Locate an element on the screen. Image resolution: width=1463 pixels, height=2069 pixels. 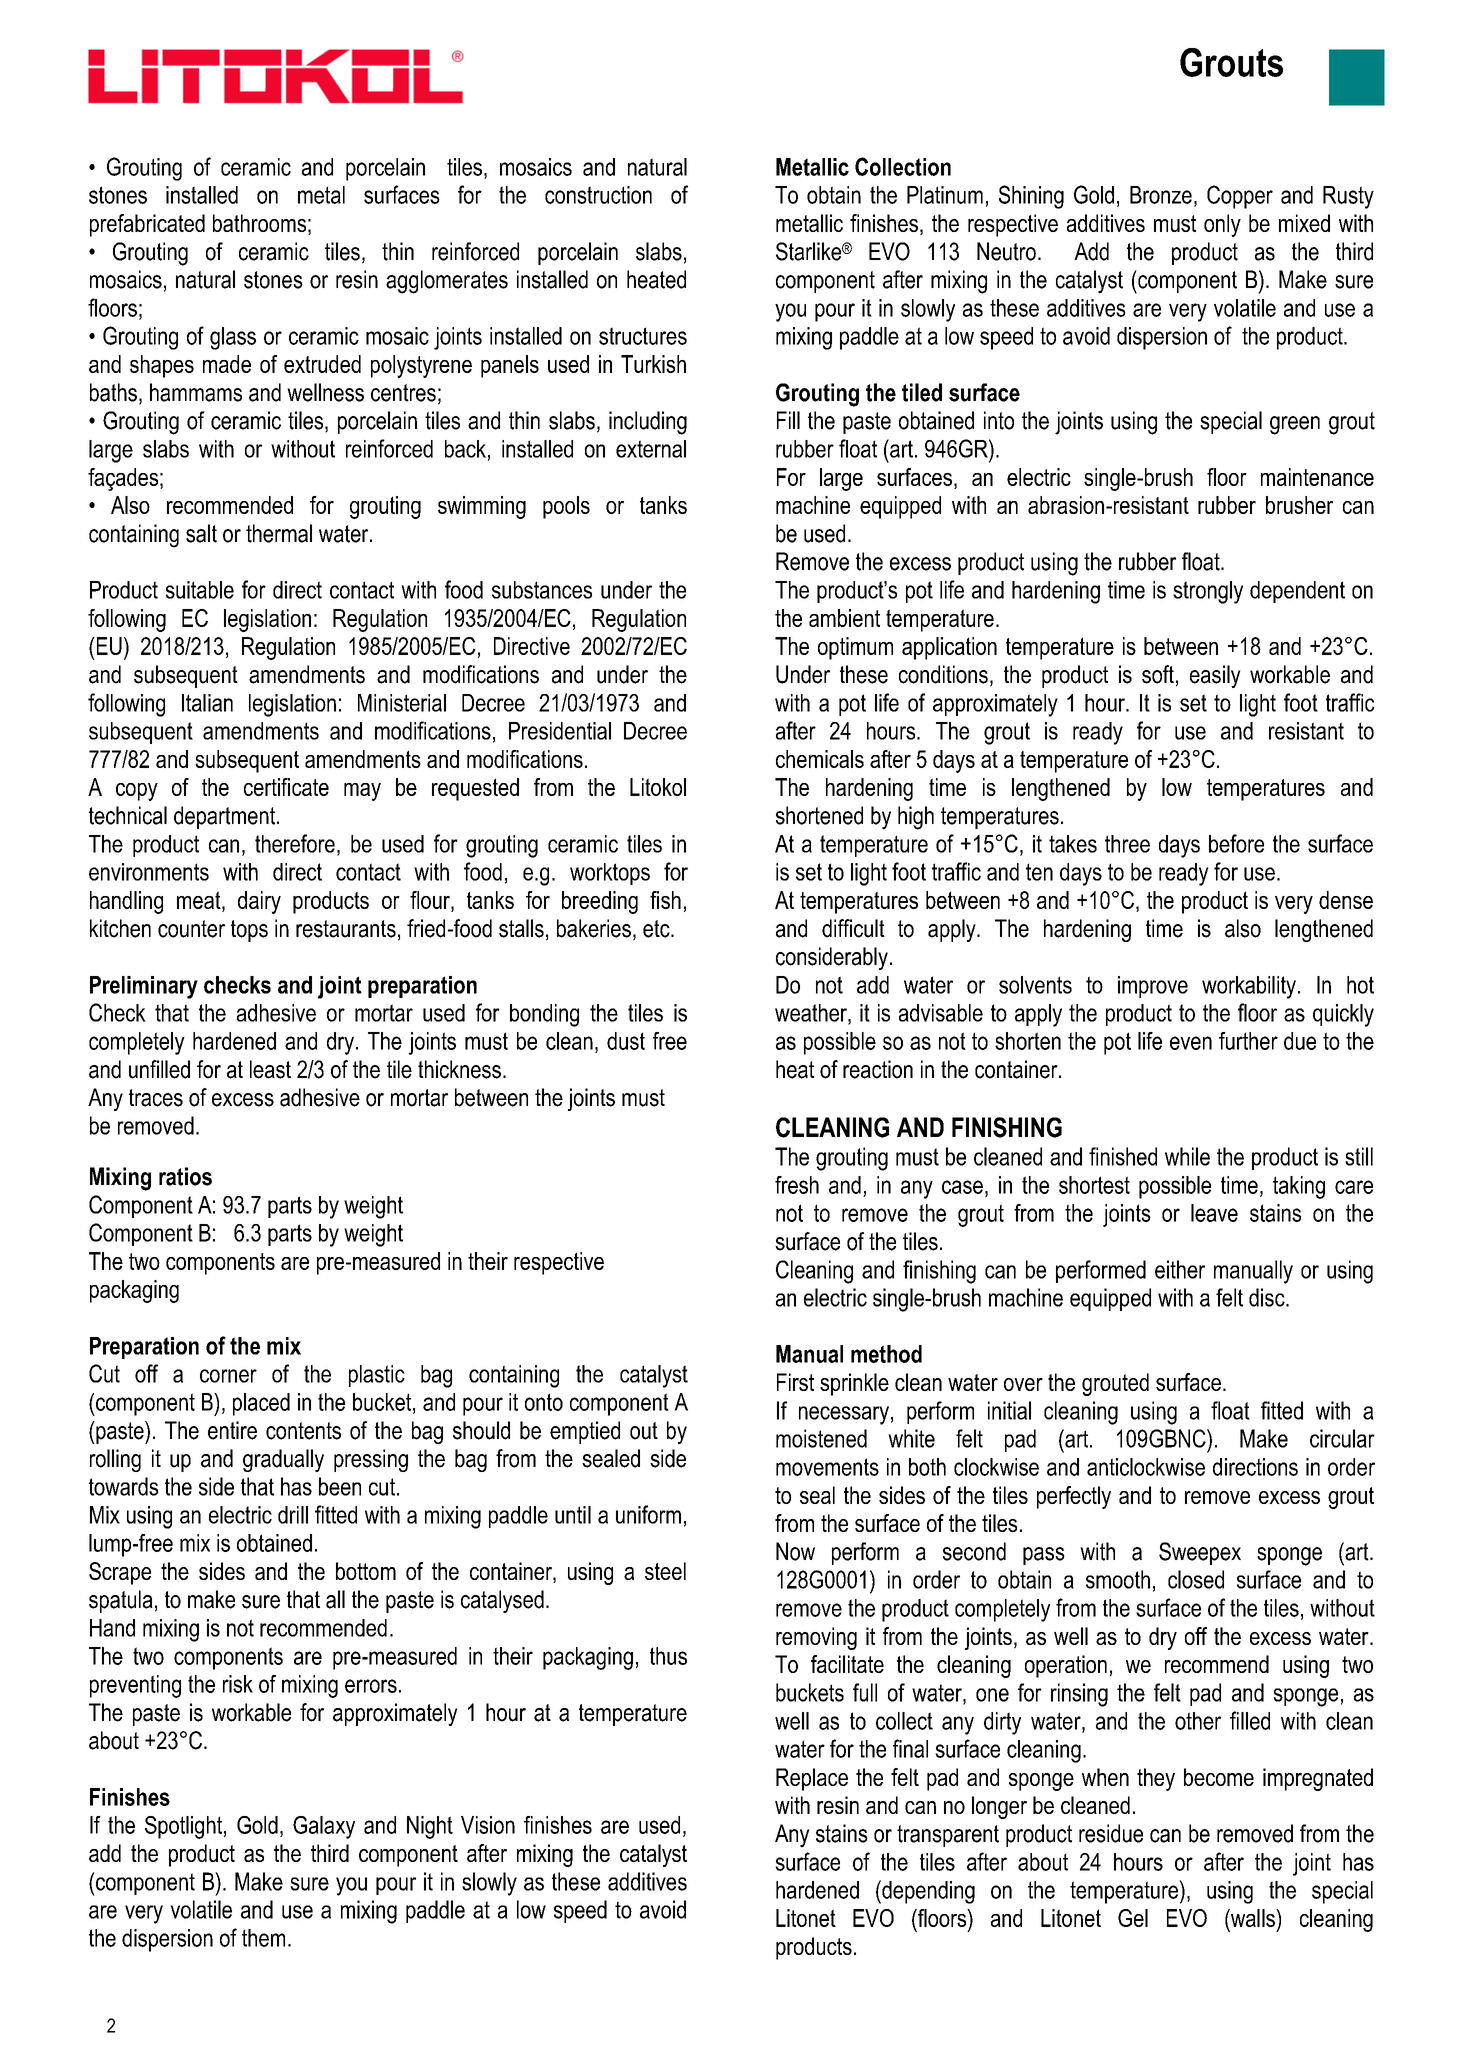
further is located at coordinates (1248, 1041).
